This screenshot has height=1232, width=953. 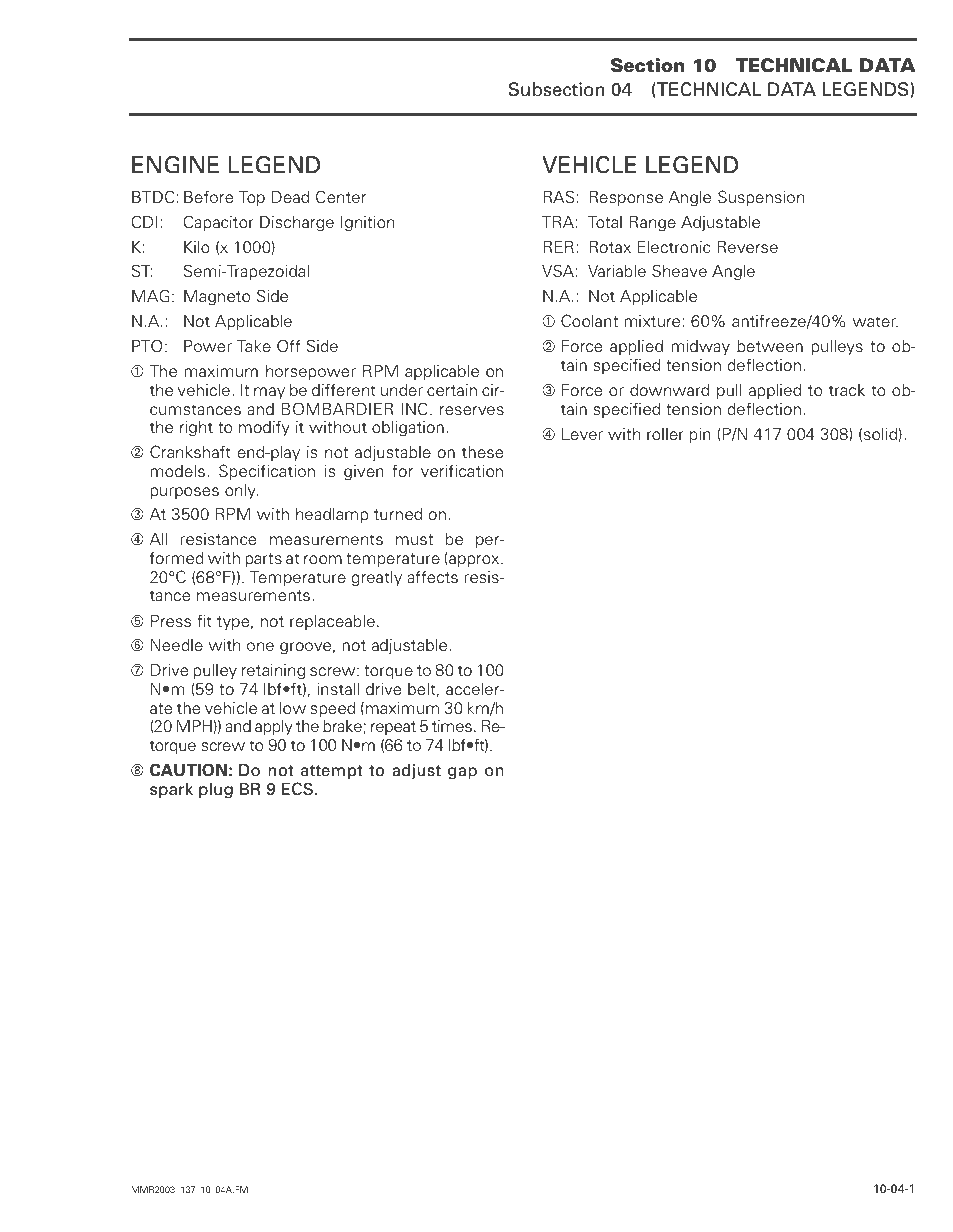 I want to click on times, so click(x=452, y=726).
